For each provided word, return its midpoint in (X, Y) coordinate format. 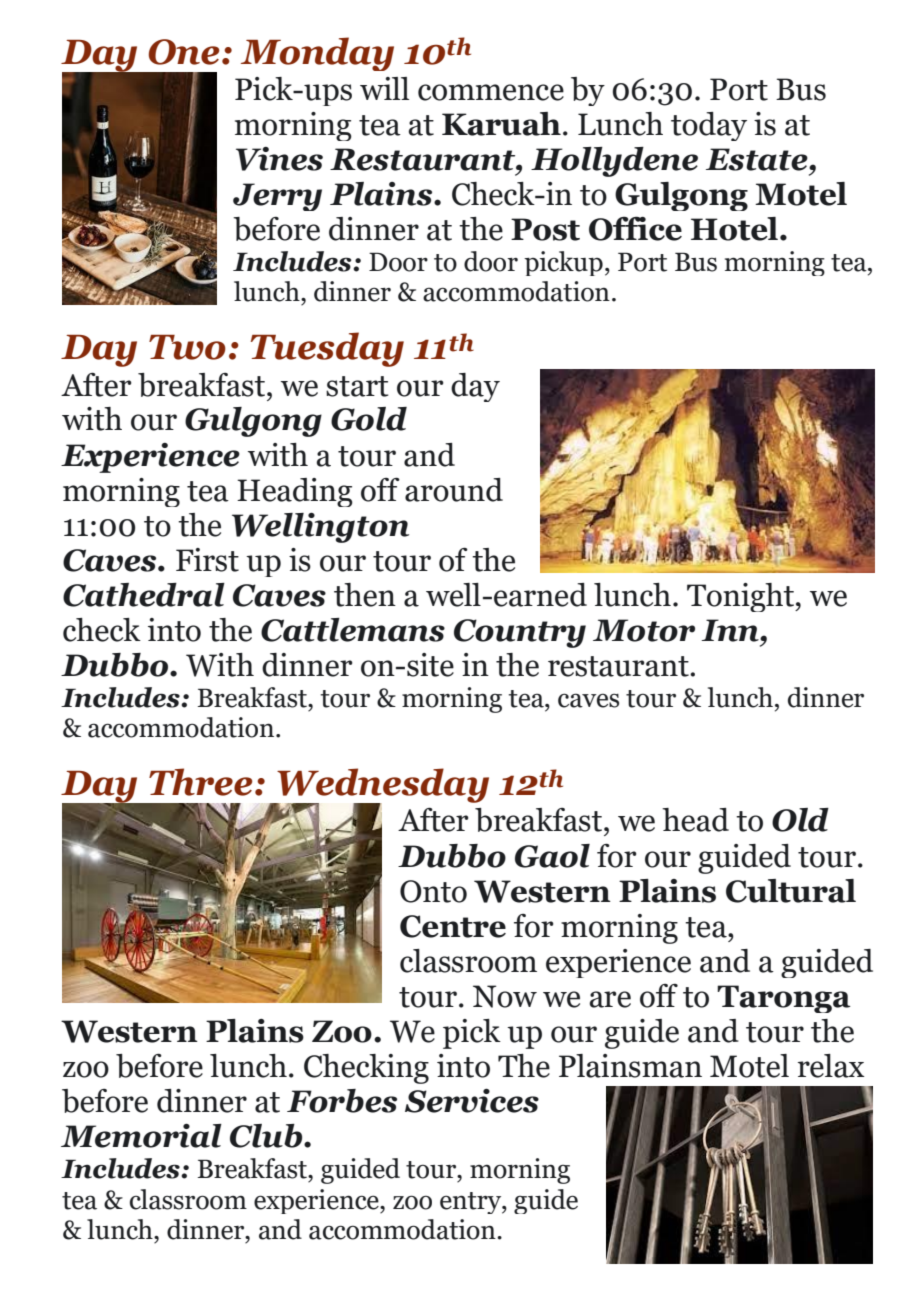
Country (520, 633)
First (207, 560)
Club (267, 1136)
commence (491, 92)
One (184, 52)
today (709, 126)
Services (472, 1101)
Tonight (741, 597)
